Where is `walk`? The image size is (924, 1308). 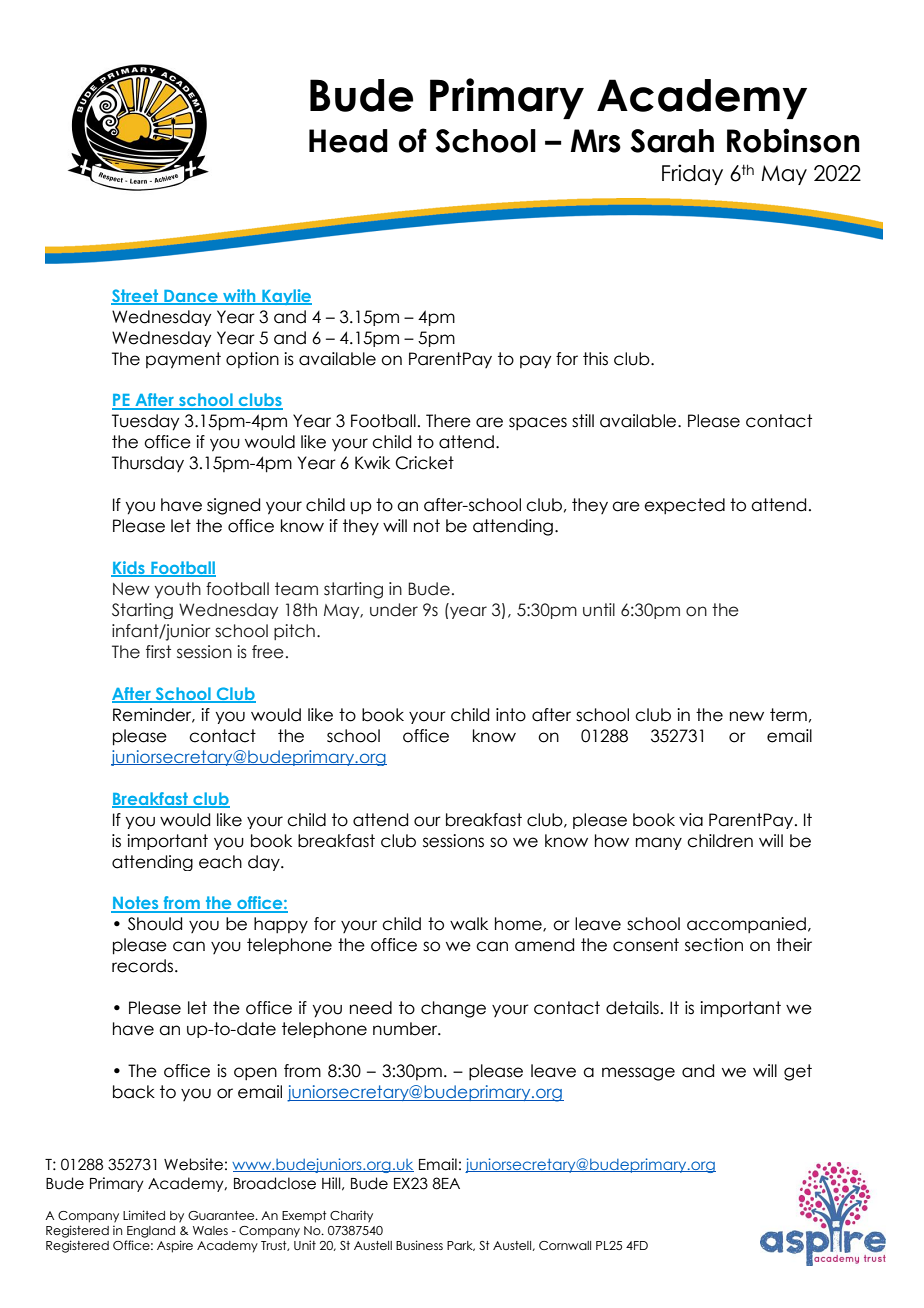 walk is located at coordinates (469, 924).
